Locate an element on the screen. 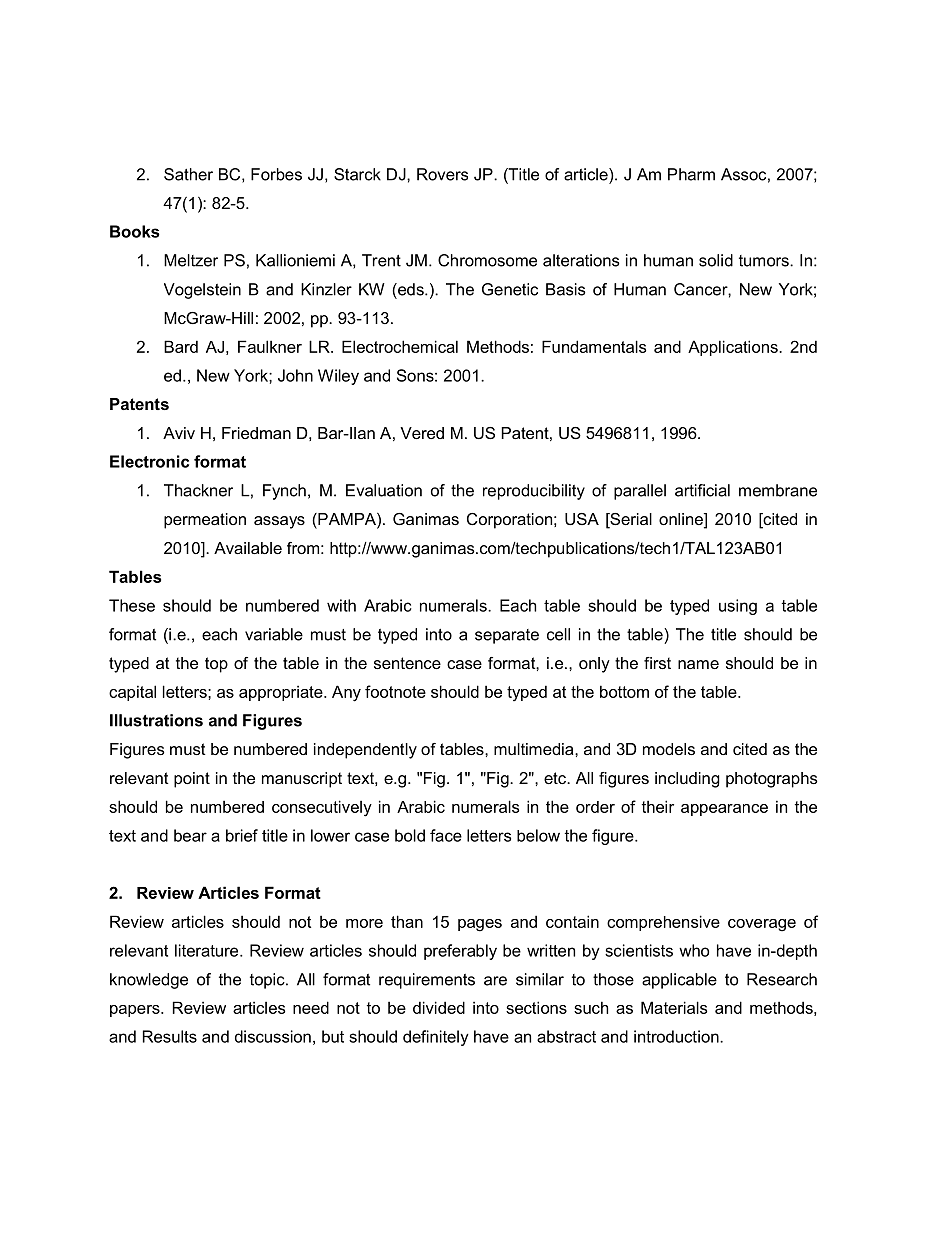  Aviv is located at coordinates (179, 433).
